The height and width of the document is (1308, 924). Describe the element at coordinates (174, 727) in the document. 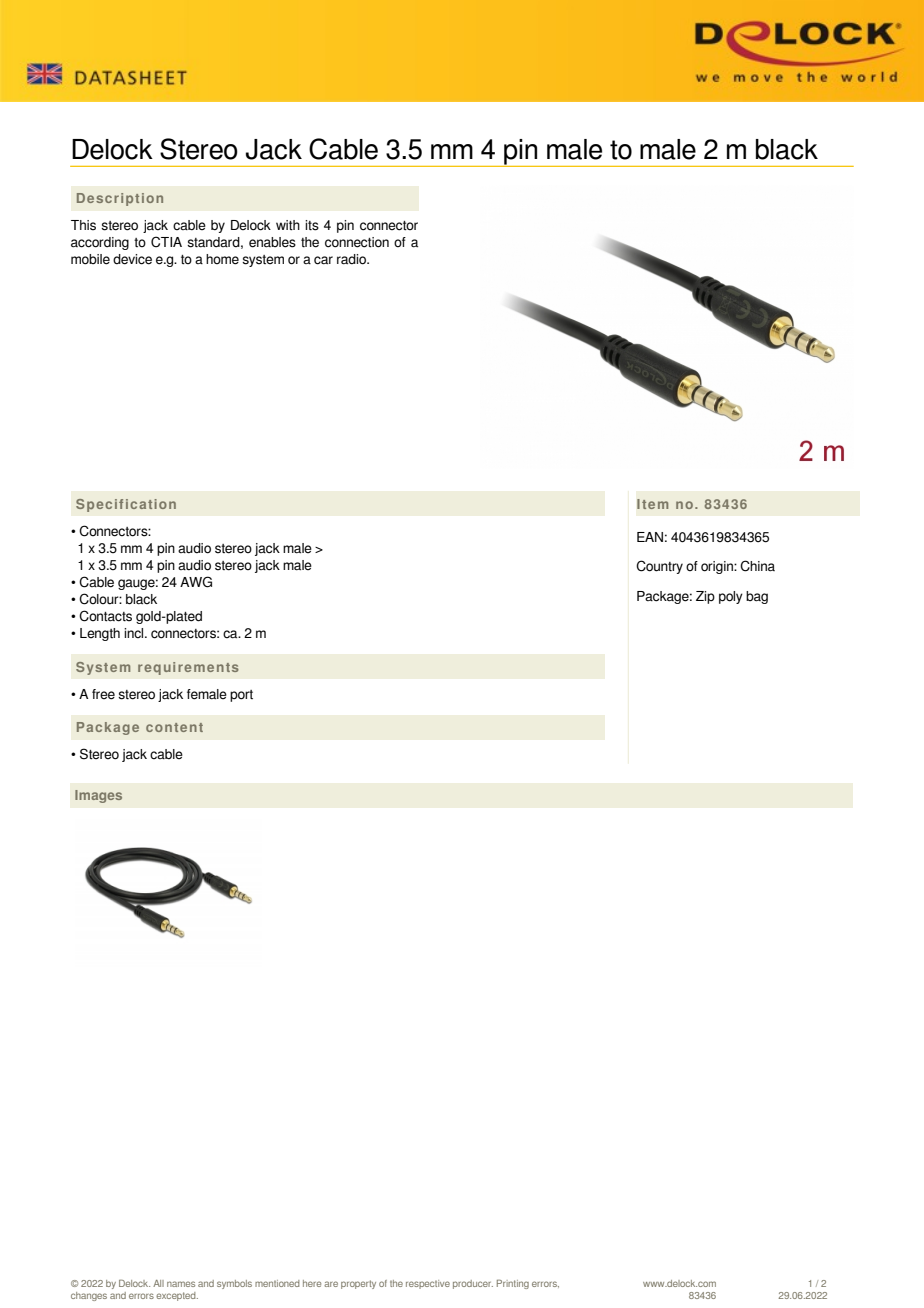

I see `content` at that location.
